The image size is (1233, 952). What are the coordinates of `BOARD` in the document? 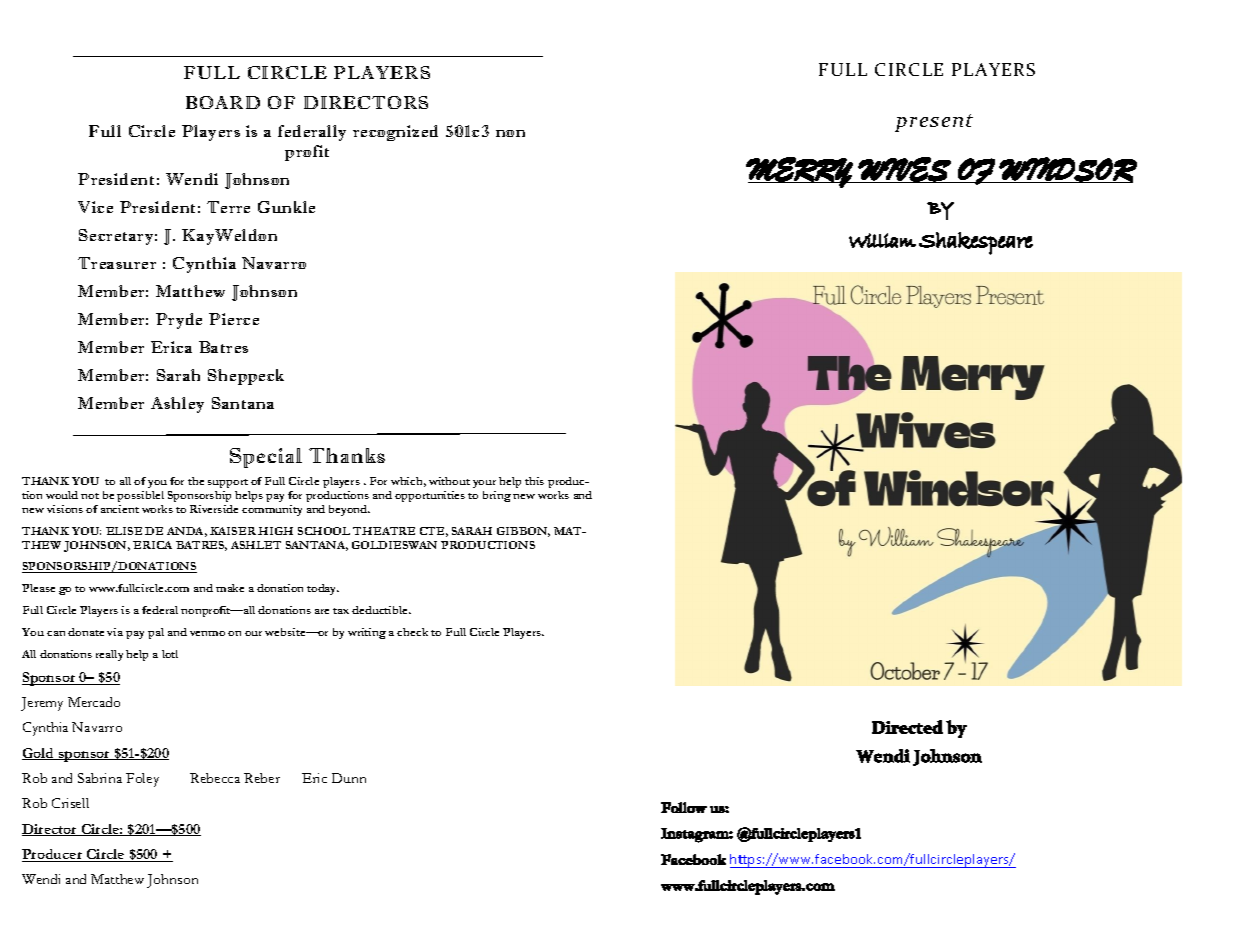 It's located at (223, 102).
